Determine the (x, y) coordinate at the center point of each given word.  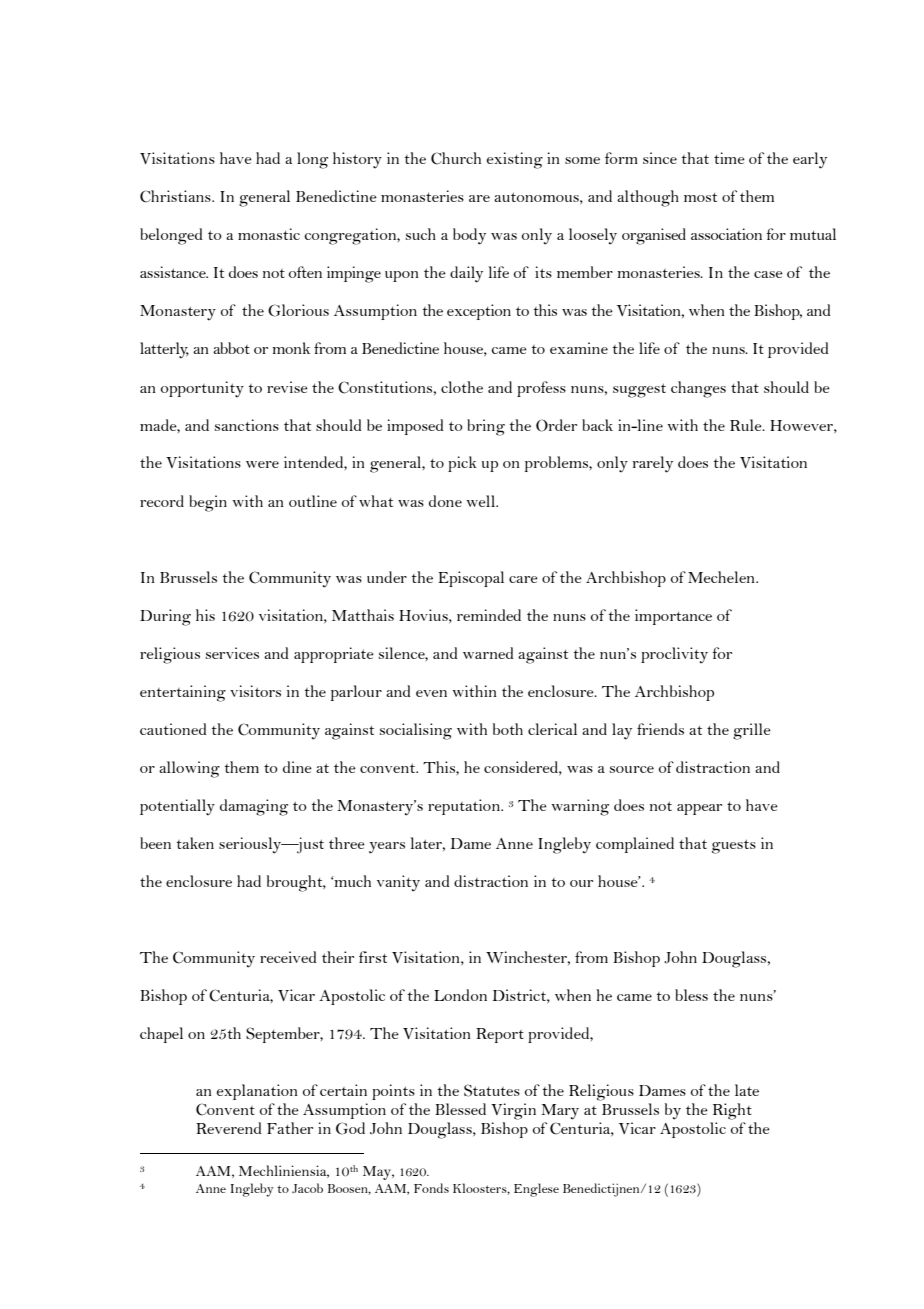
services (232, 653)
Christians (176, 196)
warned (488, 653)
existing (515, 160)
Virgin (513, 1111)
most (700, 197)
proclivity (674, 655)
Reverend (228, 1128)
